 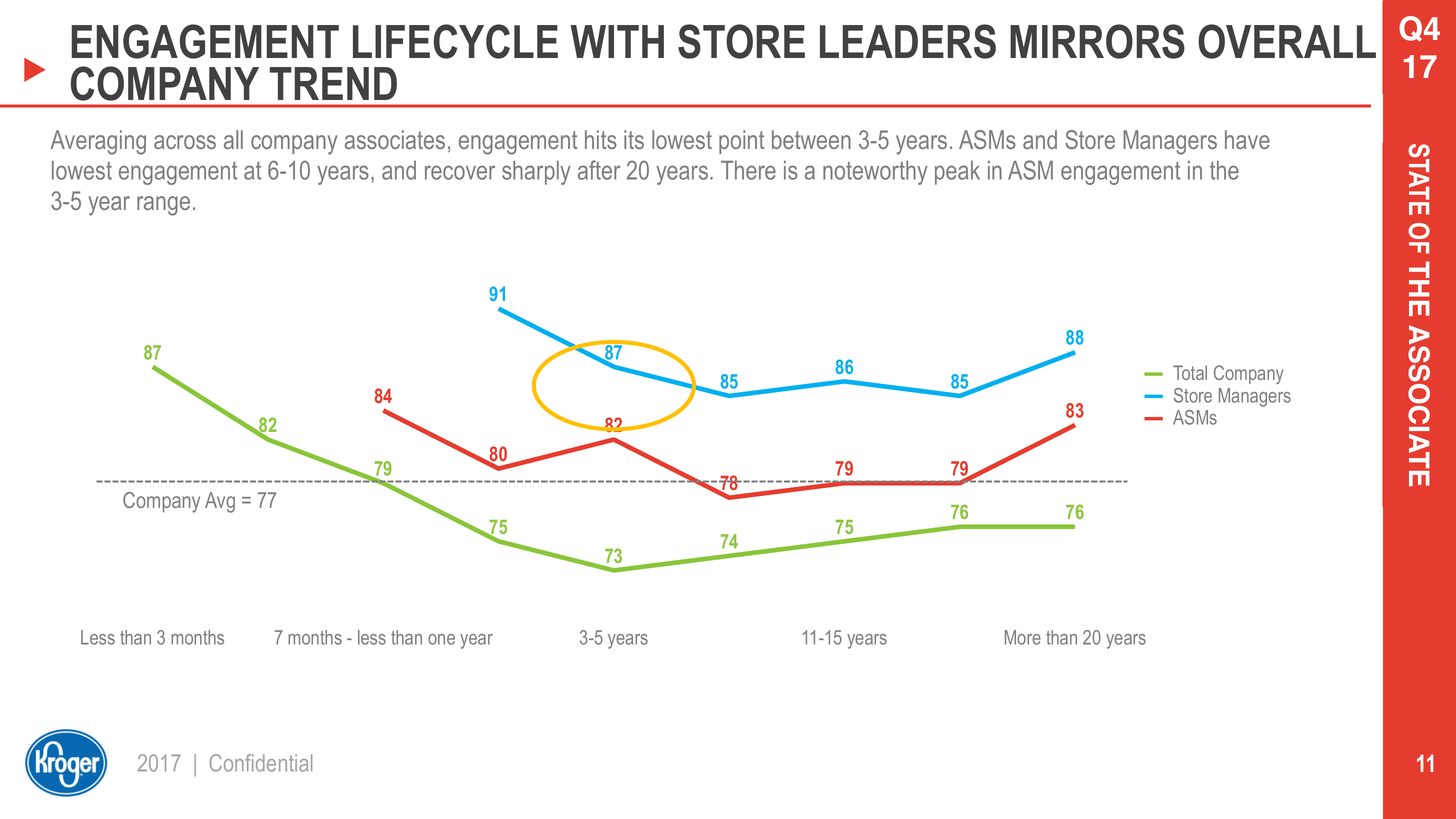 I want to click on Total, so click(x=1190, y=372).
